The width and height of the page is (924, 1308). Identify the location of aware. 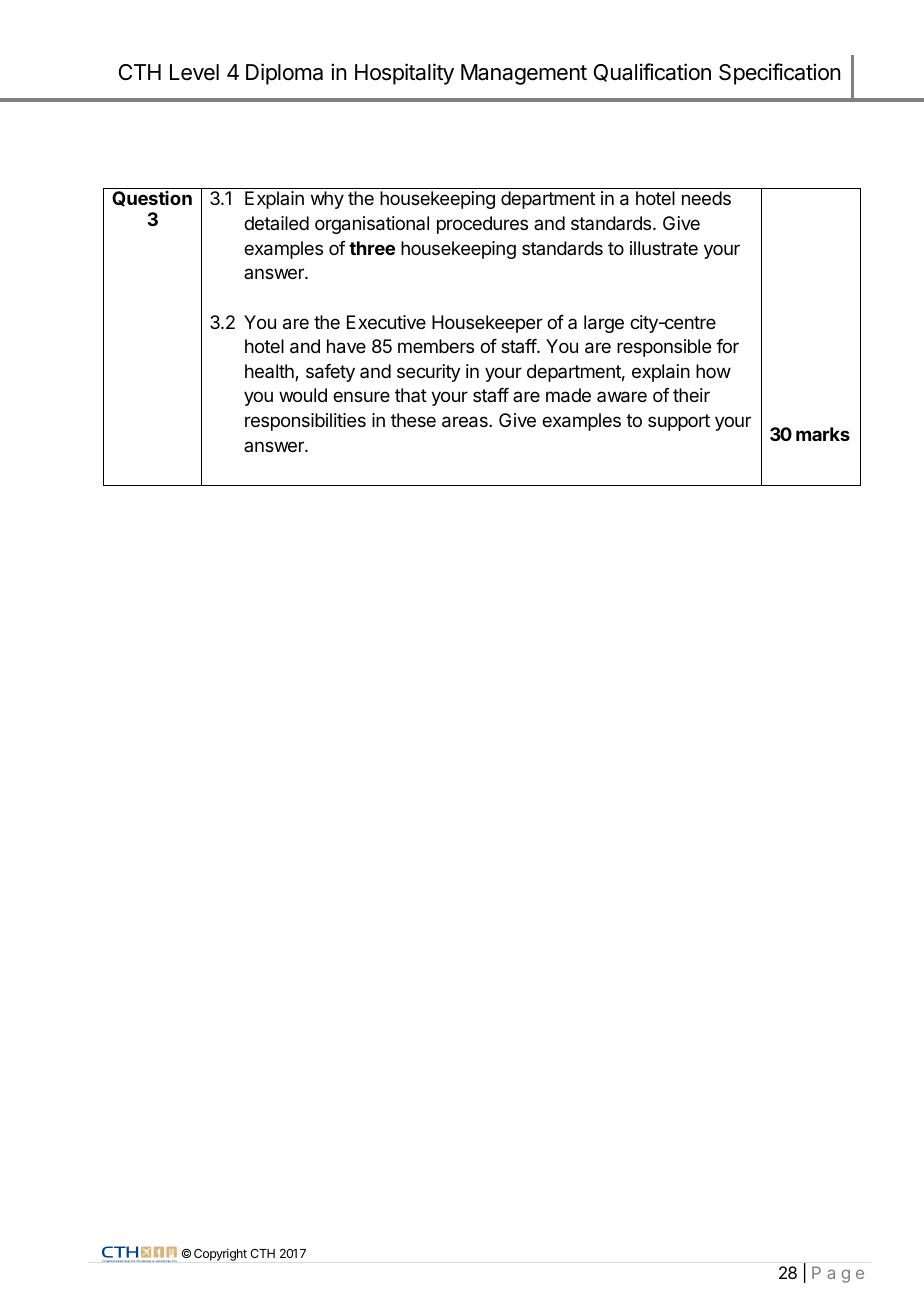
(622, 397).
